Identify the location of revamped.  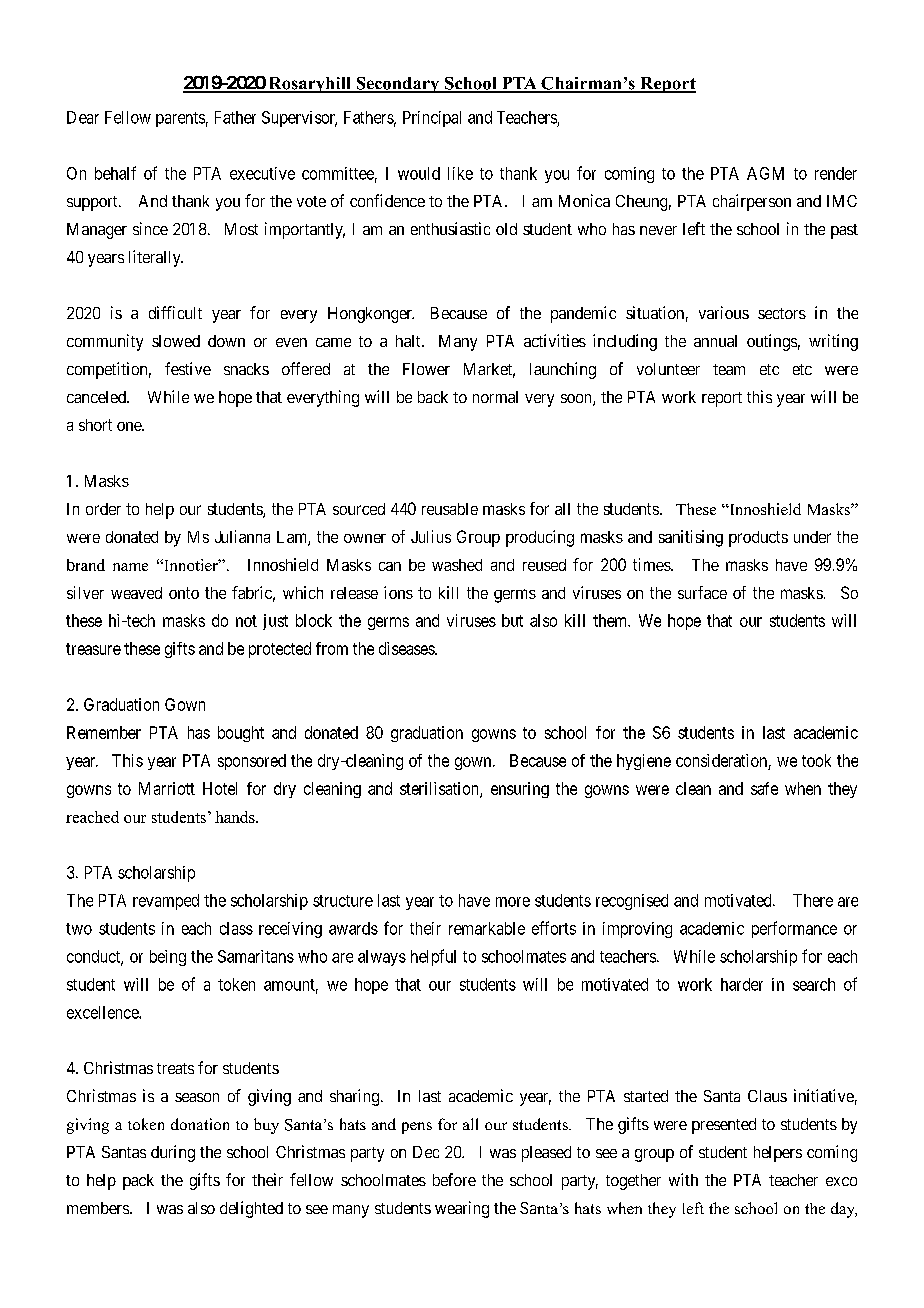
(166, 902).
